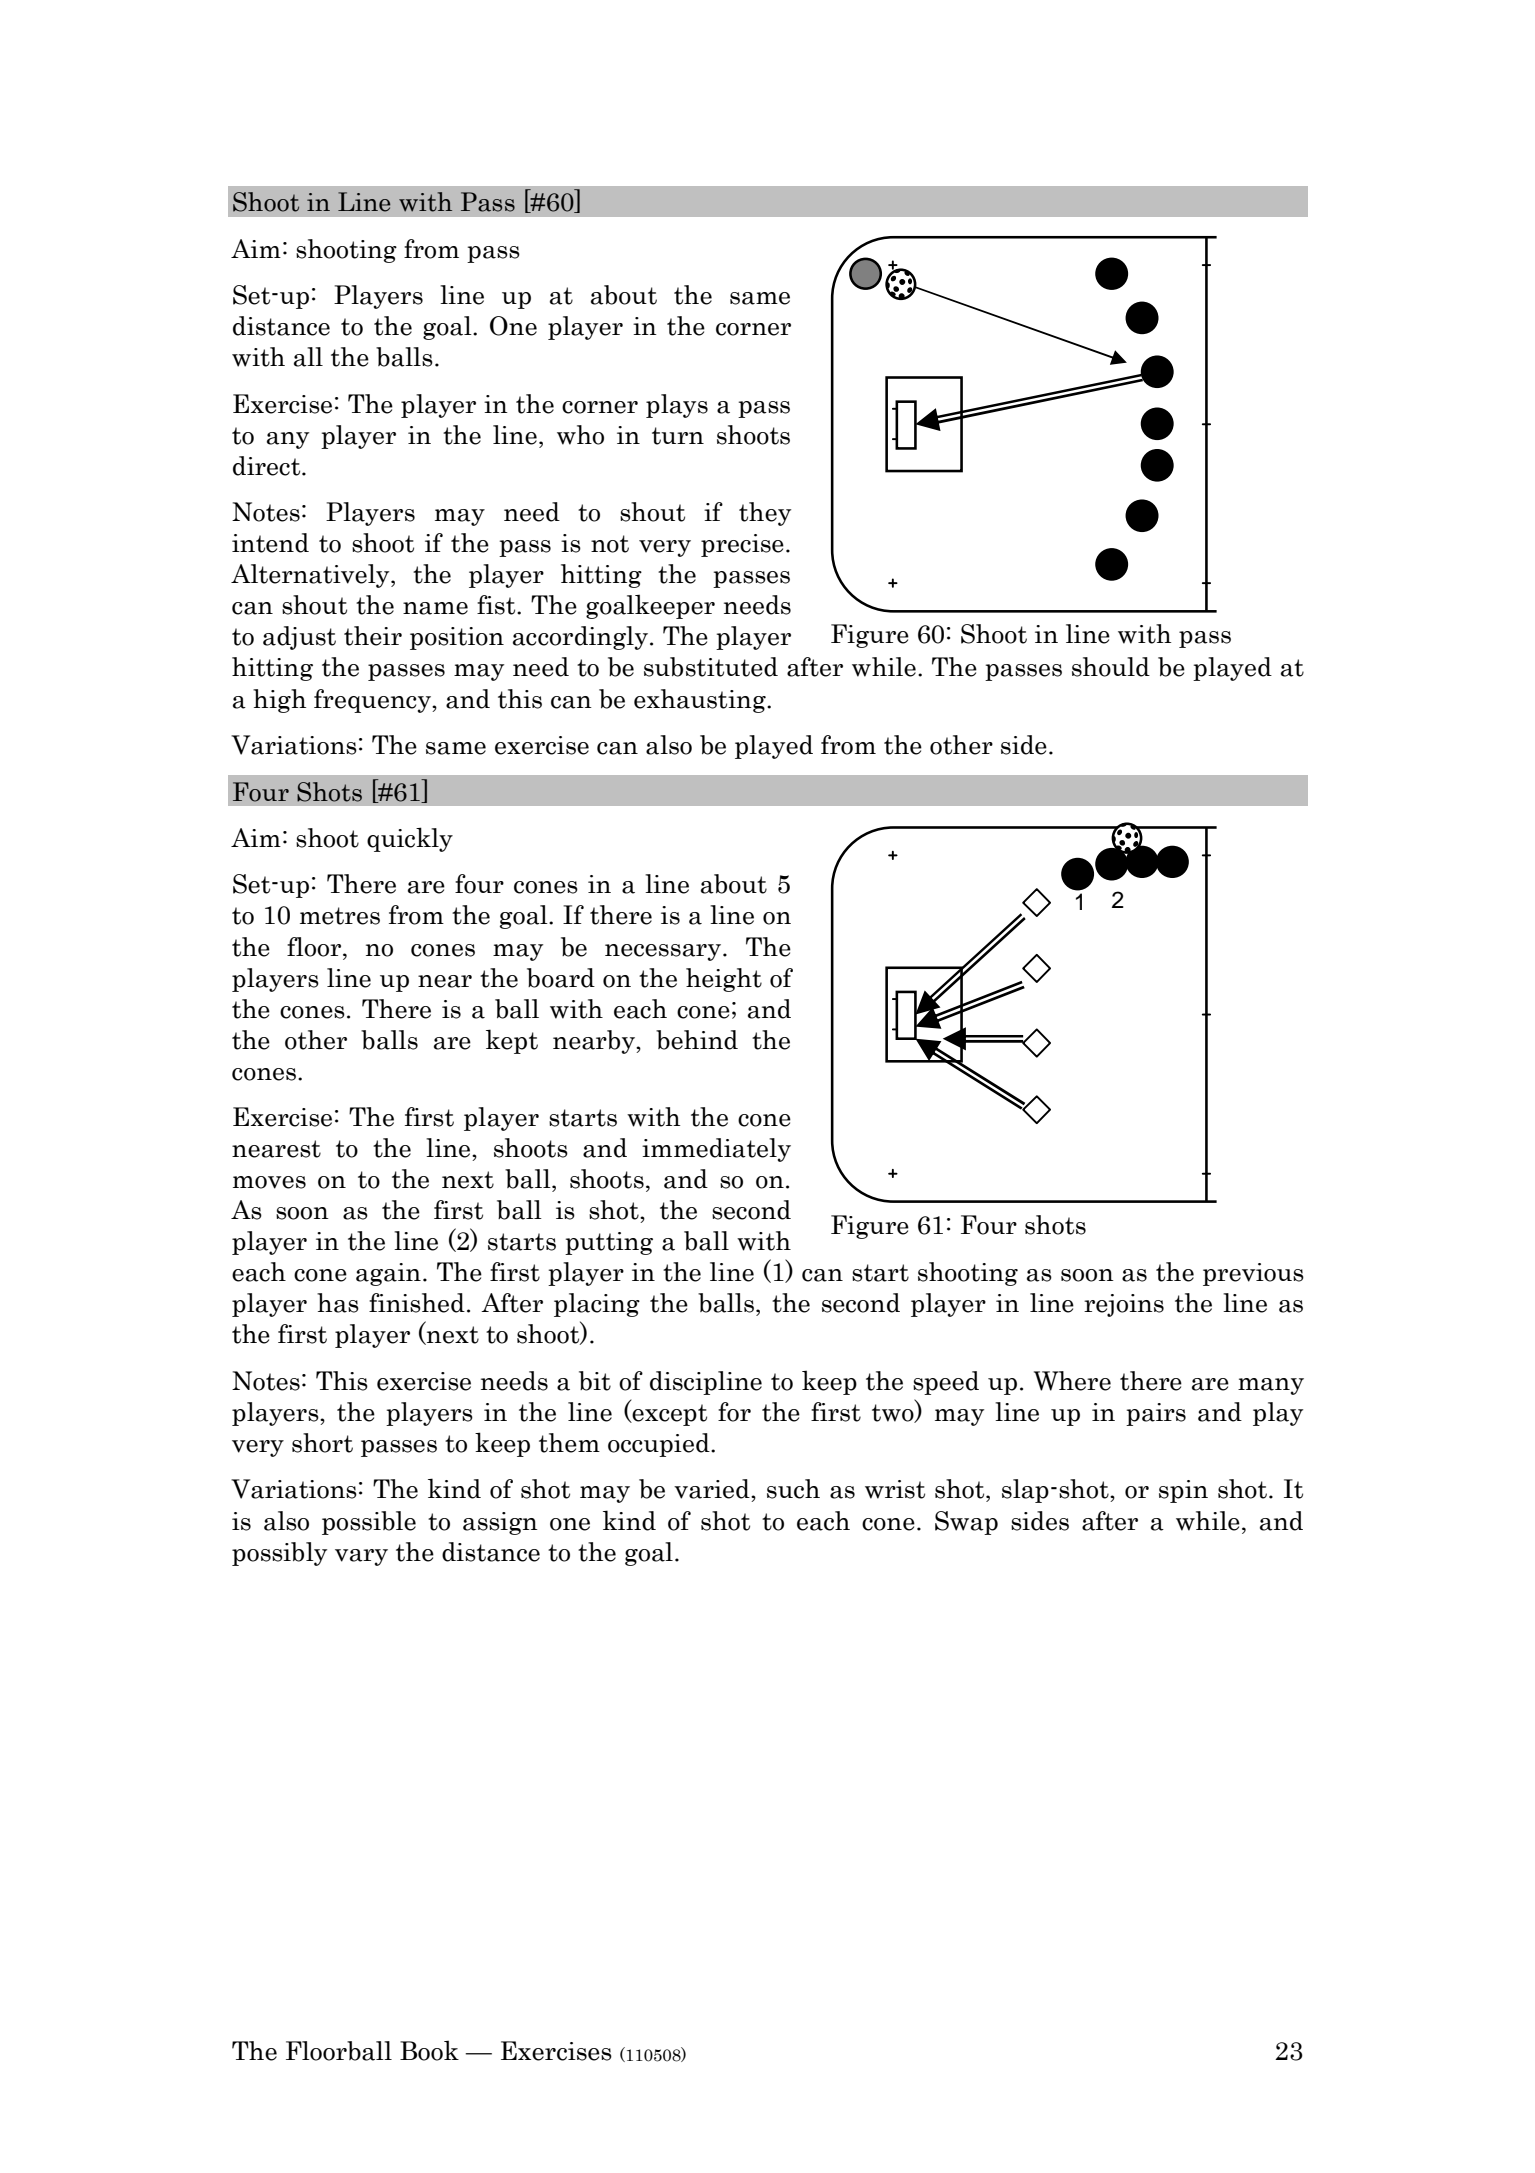 The height and width of the screenshot is (2173, 1535). I want to click on should, so click(1111, 667).
